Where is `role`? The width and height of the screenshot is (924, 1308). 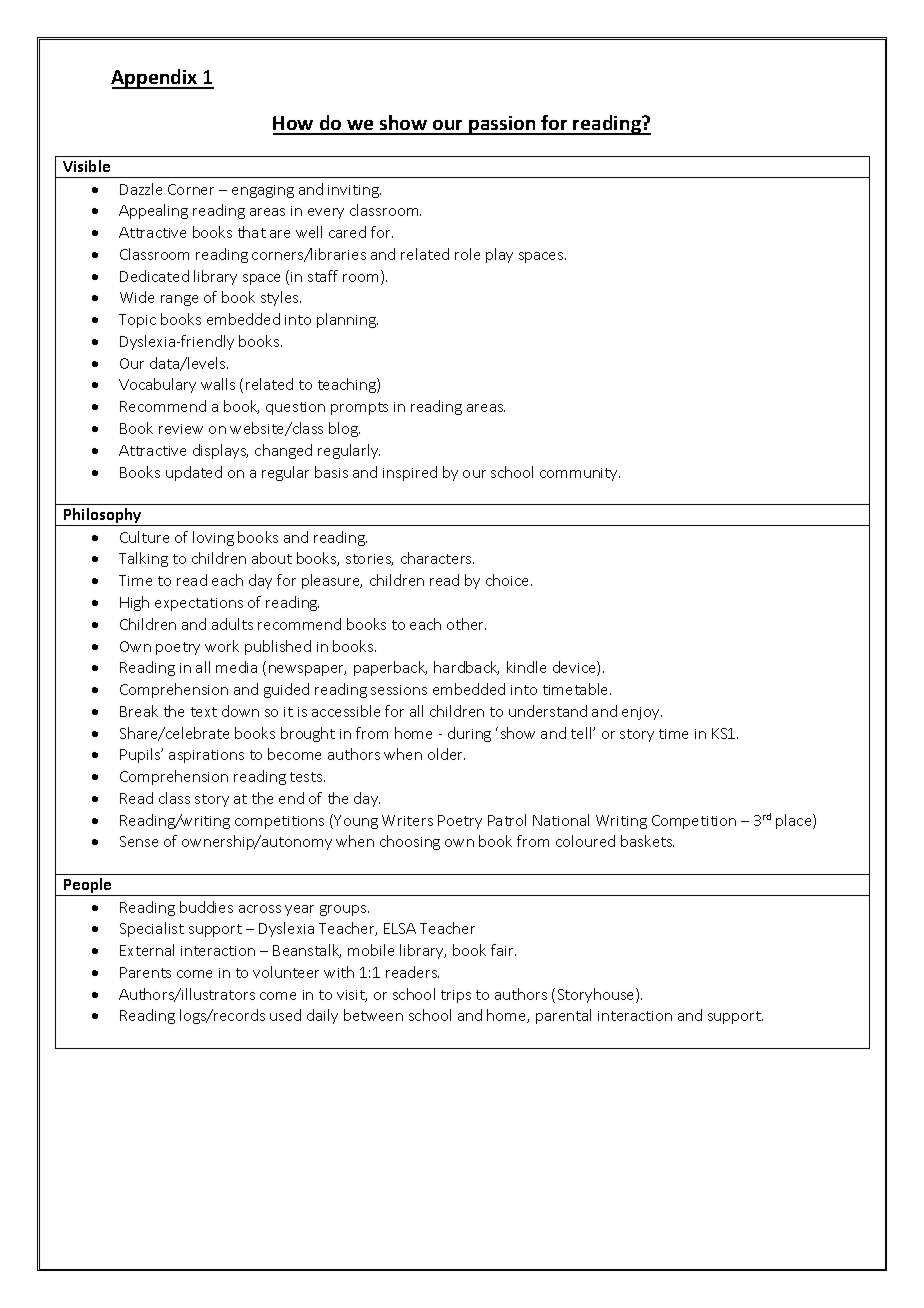
role is located at coordinates (467, 254).
